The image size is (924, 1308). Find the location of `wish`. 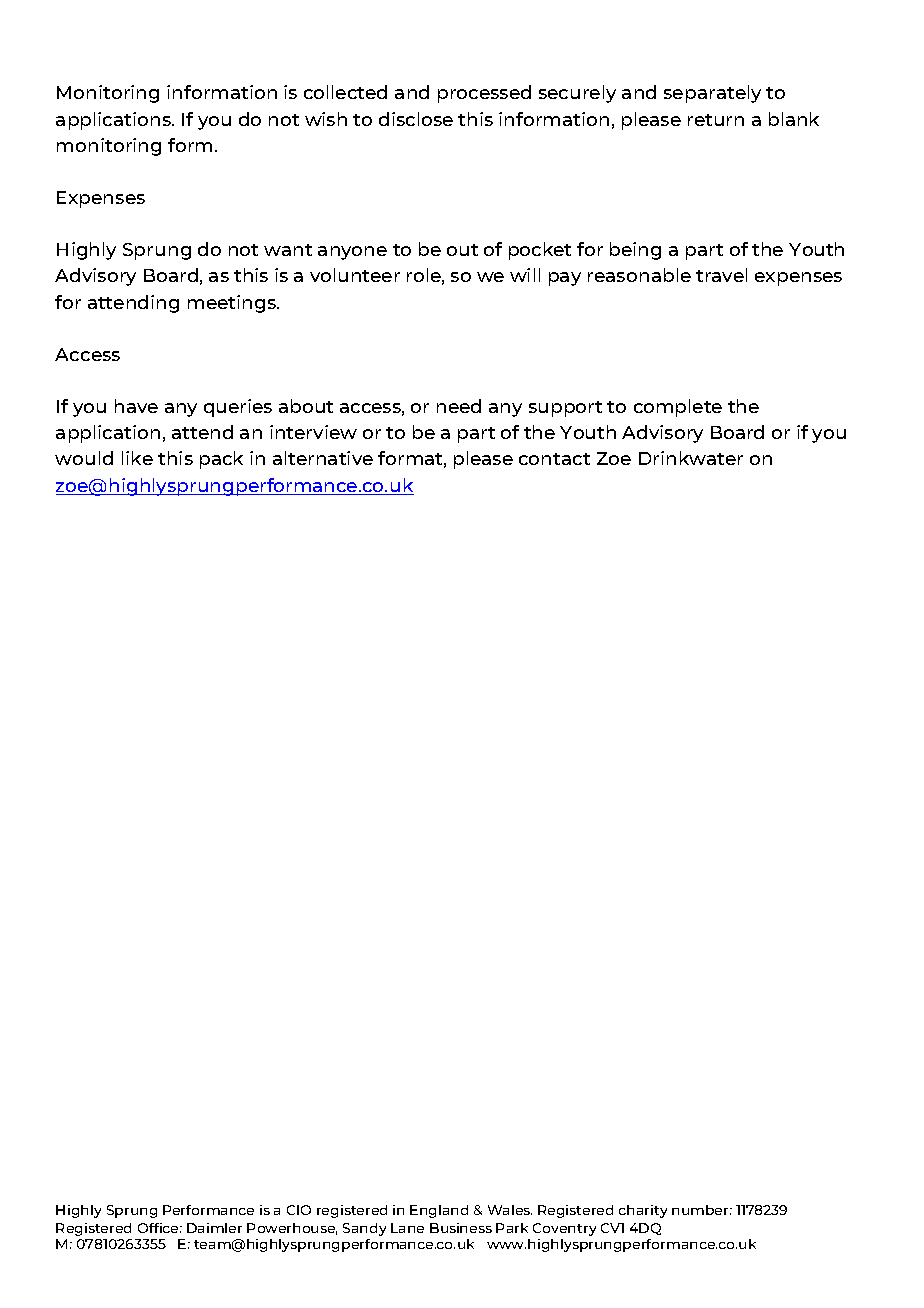

wish is located at coordinates (326, 119).
